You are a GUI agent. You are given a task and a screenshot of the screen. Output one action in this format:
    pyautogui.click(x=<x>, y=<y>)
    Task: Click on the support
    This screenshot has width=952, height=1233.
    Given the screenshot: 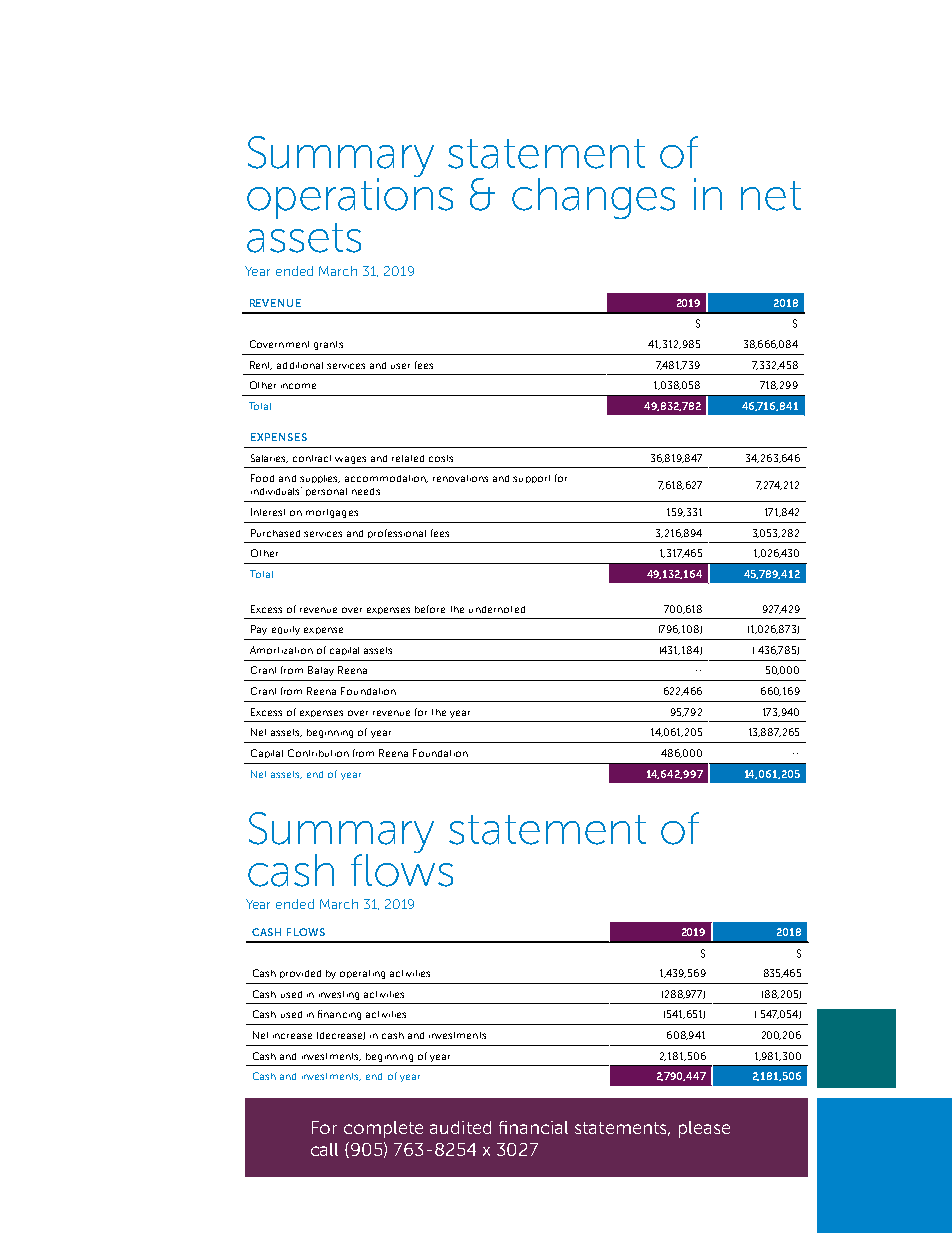 What is the action you would take?
    pyautogui.click(x=531, y=479)
